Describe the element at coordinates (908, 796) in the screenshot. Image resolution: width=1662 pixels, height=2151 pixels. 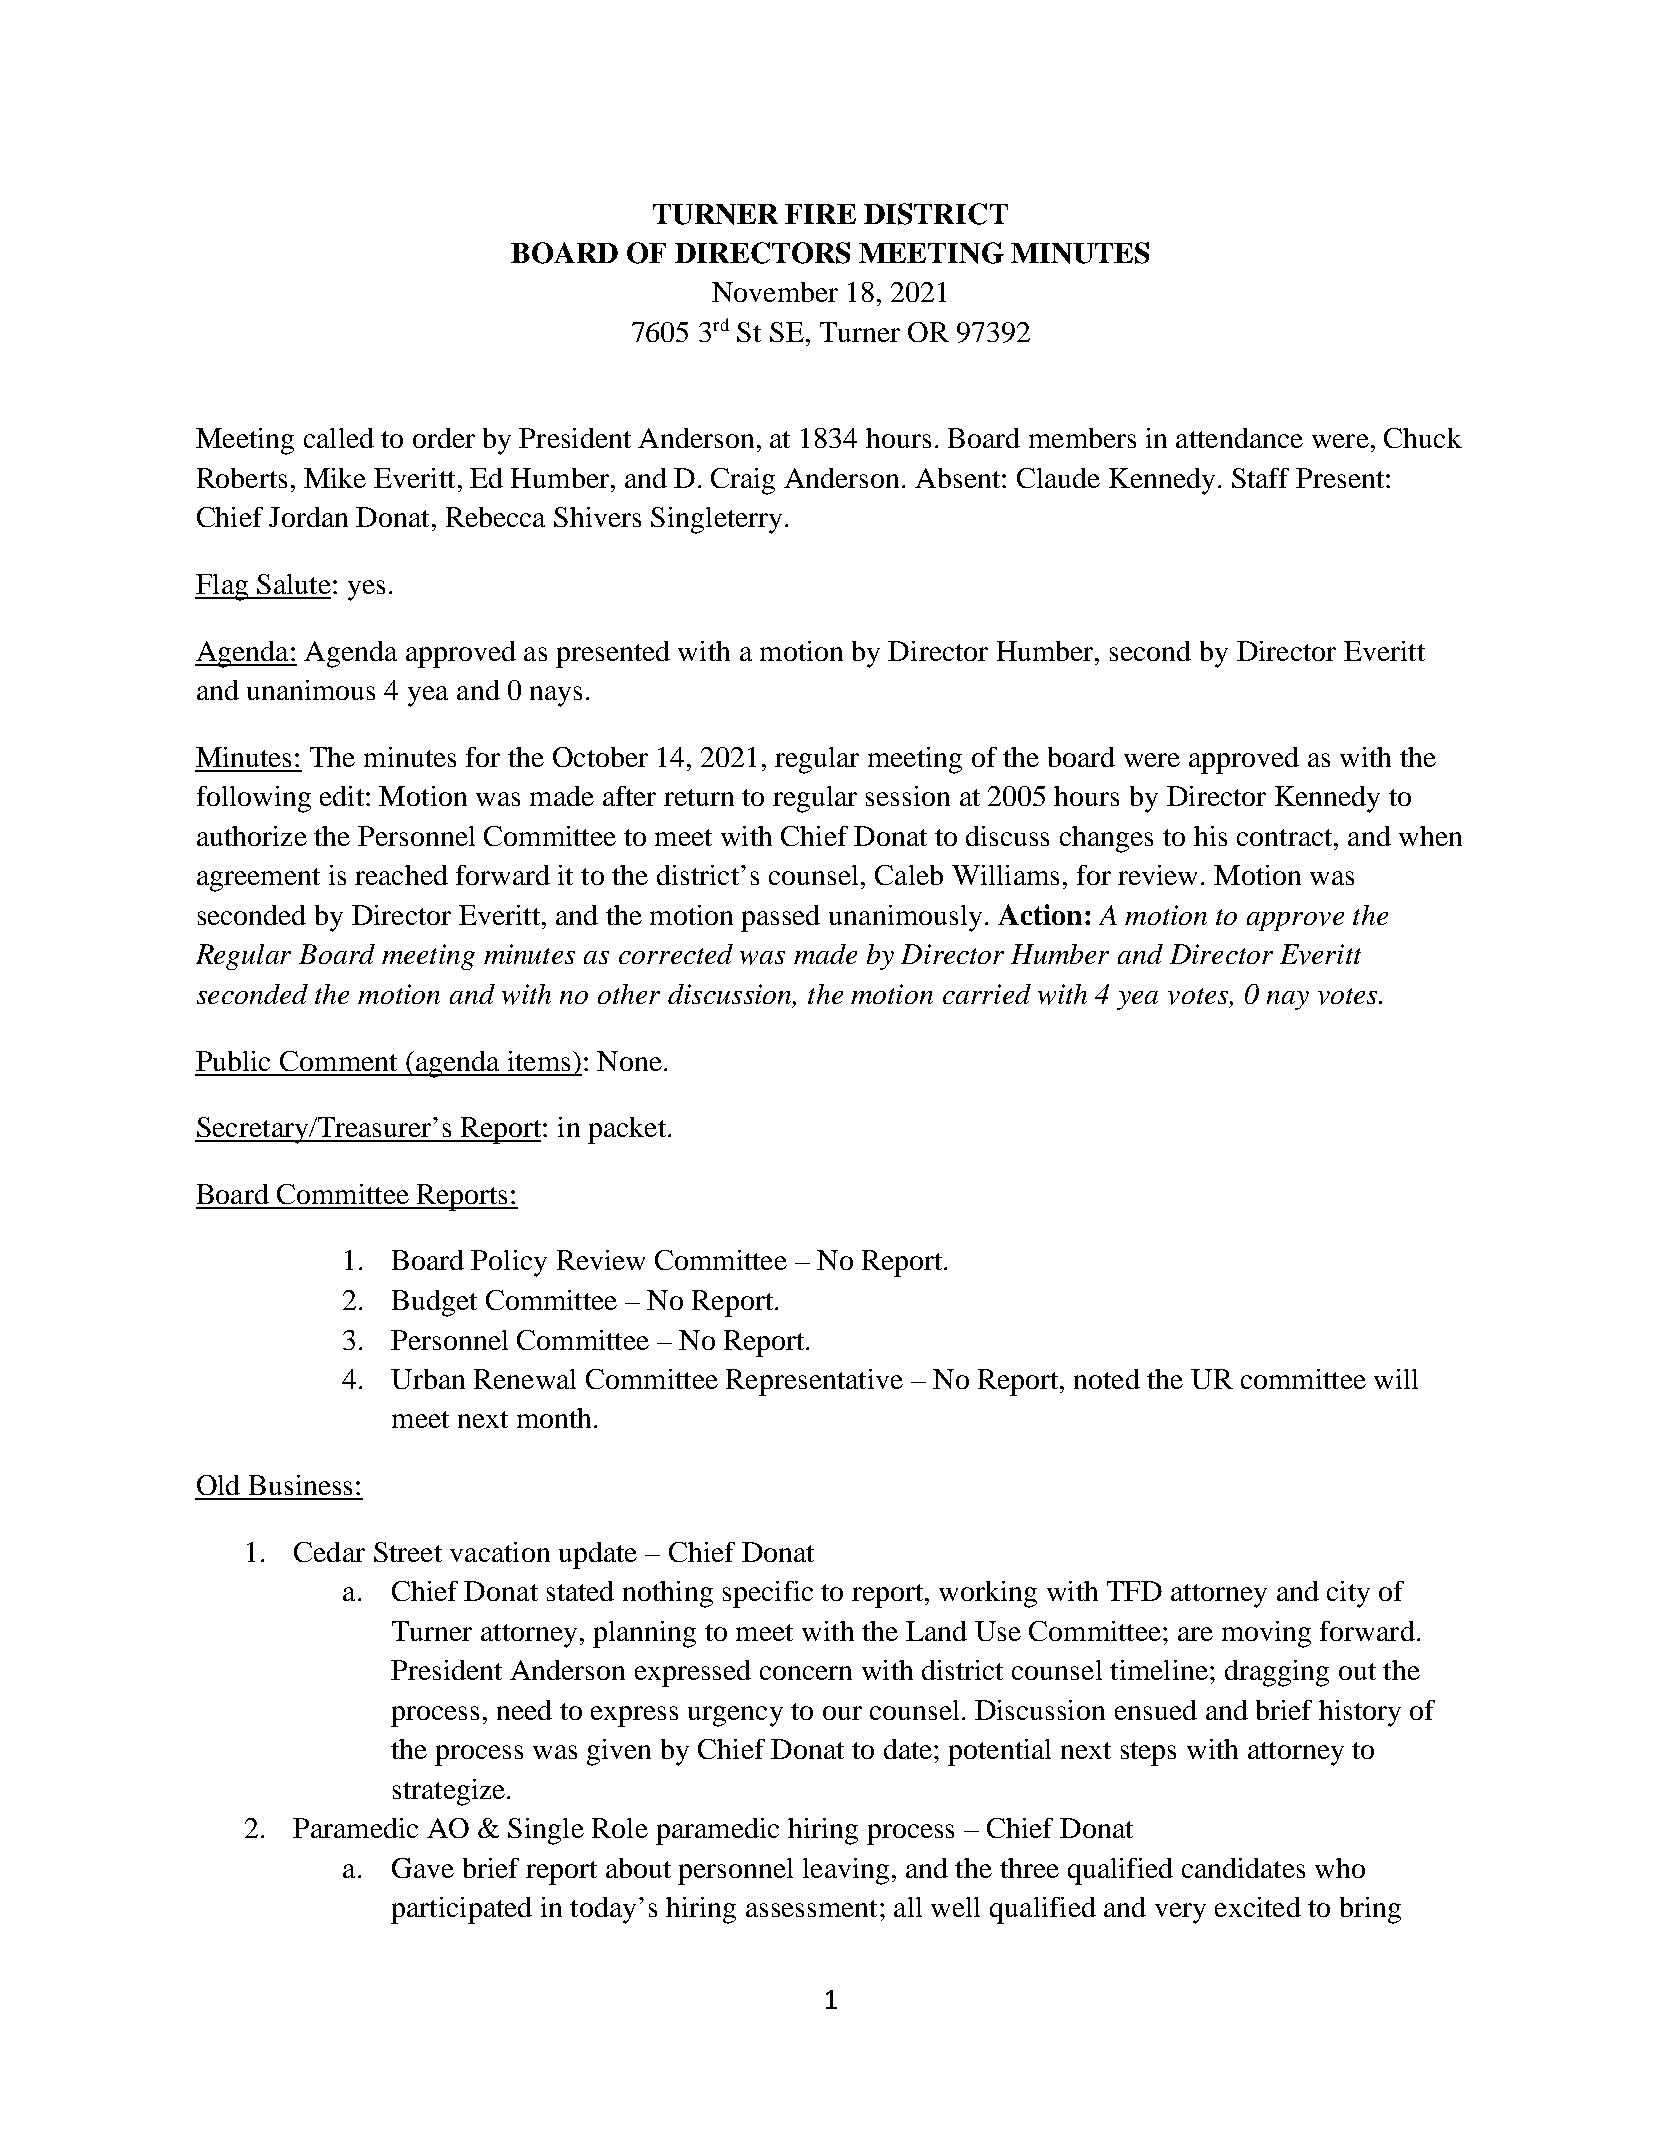
I see `session` at that location.
